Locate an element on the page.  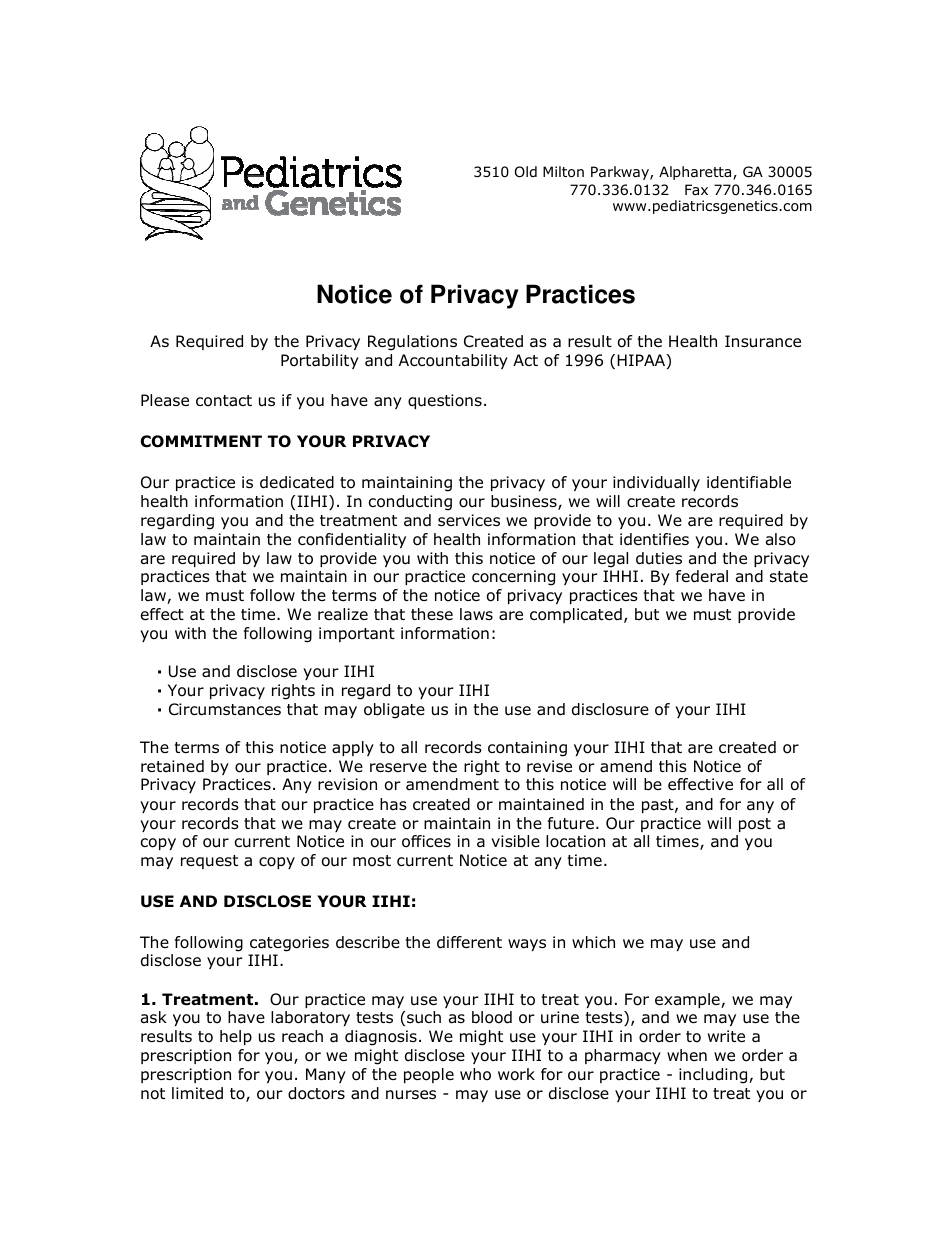
help is located at coordinates (236, 1037).
